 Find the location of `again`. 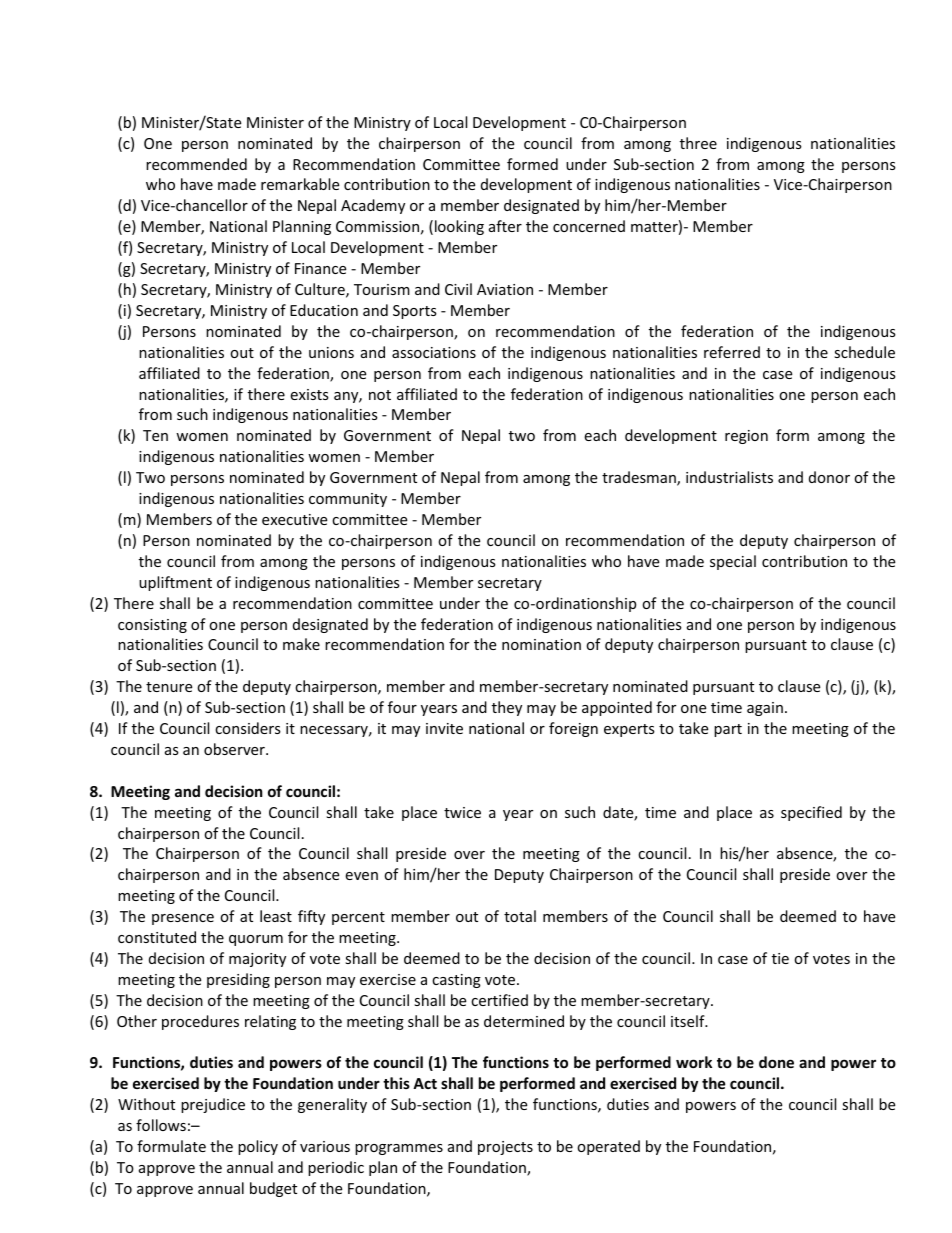

again is located at coordinates (765, 709).
